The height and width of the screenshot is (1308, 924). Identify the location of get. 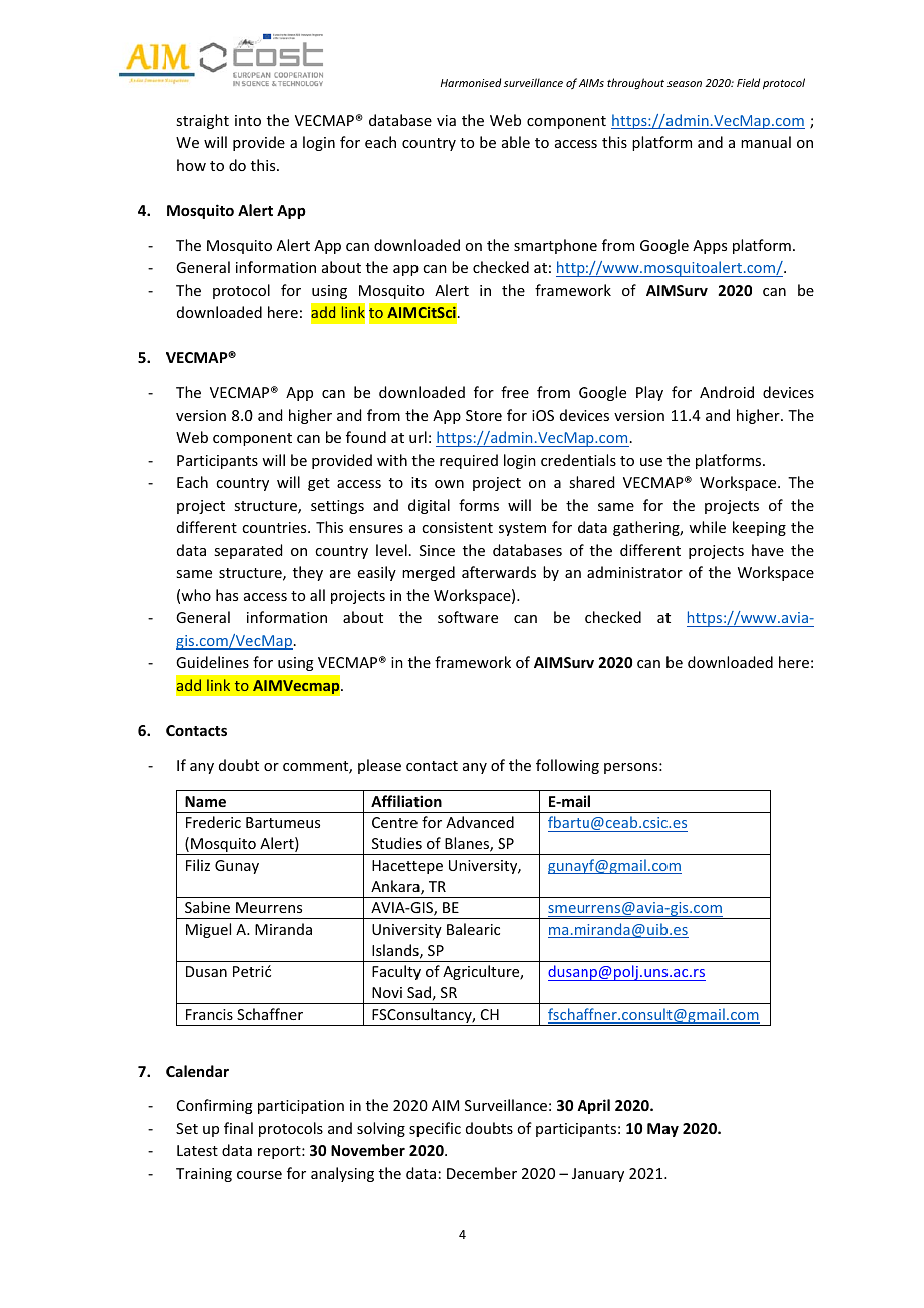
(319, 484).
